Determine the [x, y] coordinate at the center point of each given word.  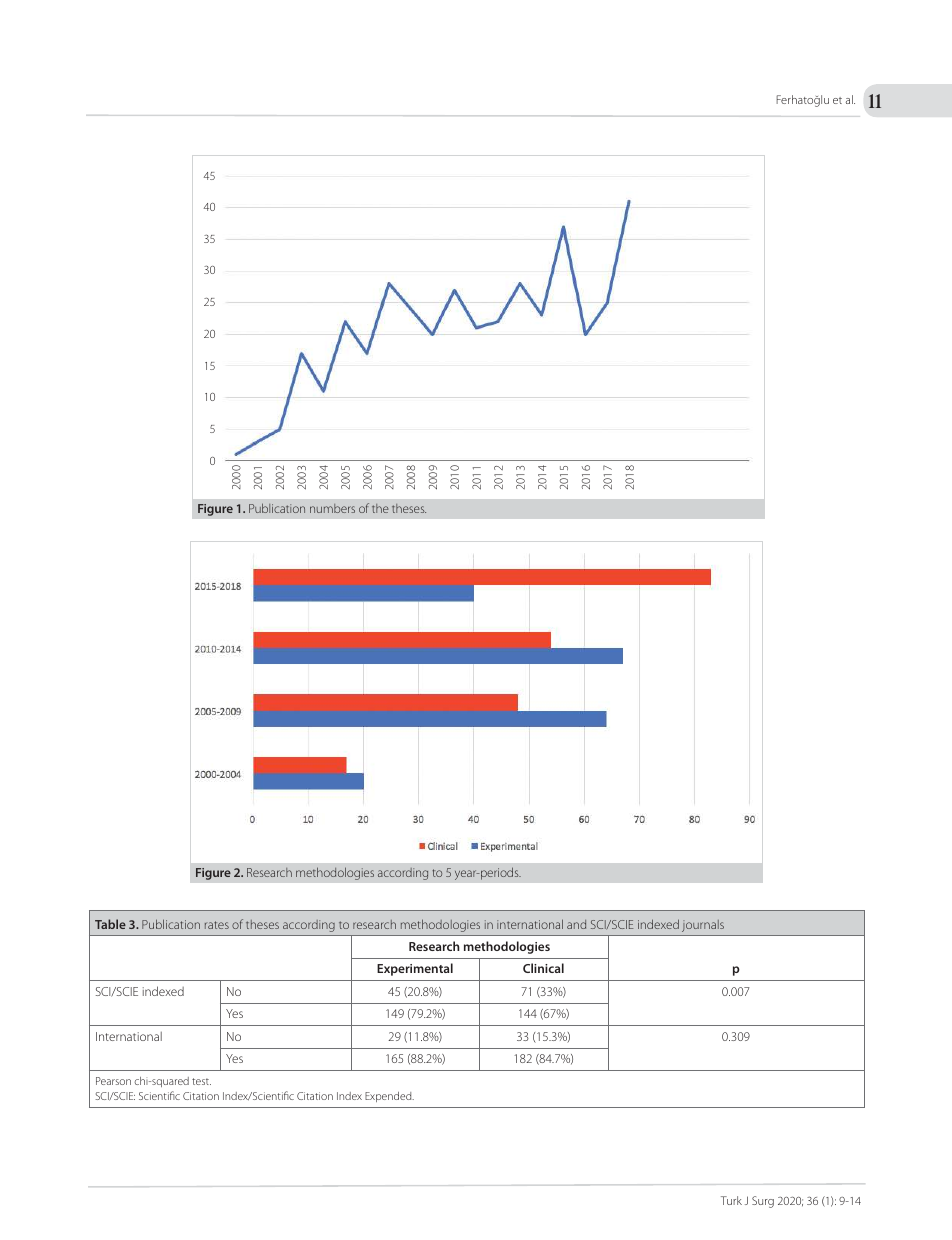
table [110, 924]
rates [217, 925]
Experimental [415, 969]
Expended [389, 1097]
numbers [332, 508]
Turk [731, 1200]
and [576, 924]
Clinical [543, 968]
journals [703, 926]
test [201, 1081]
